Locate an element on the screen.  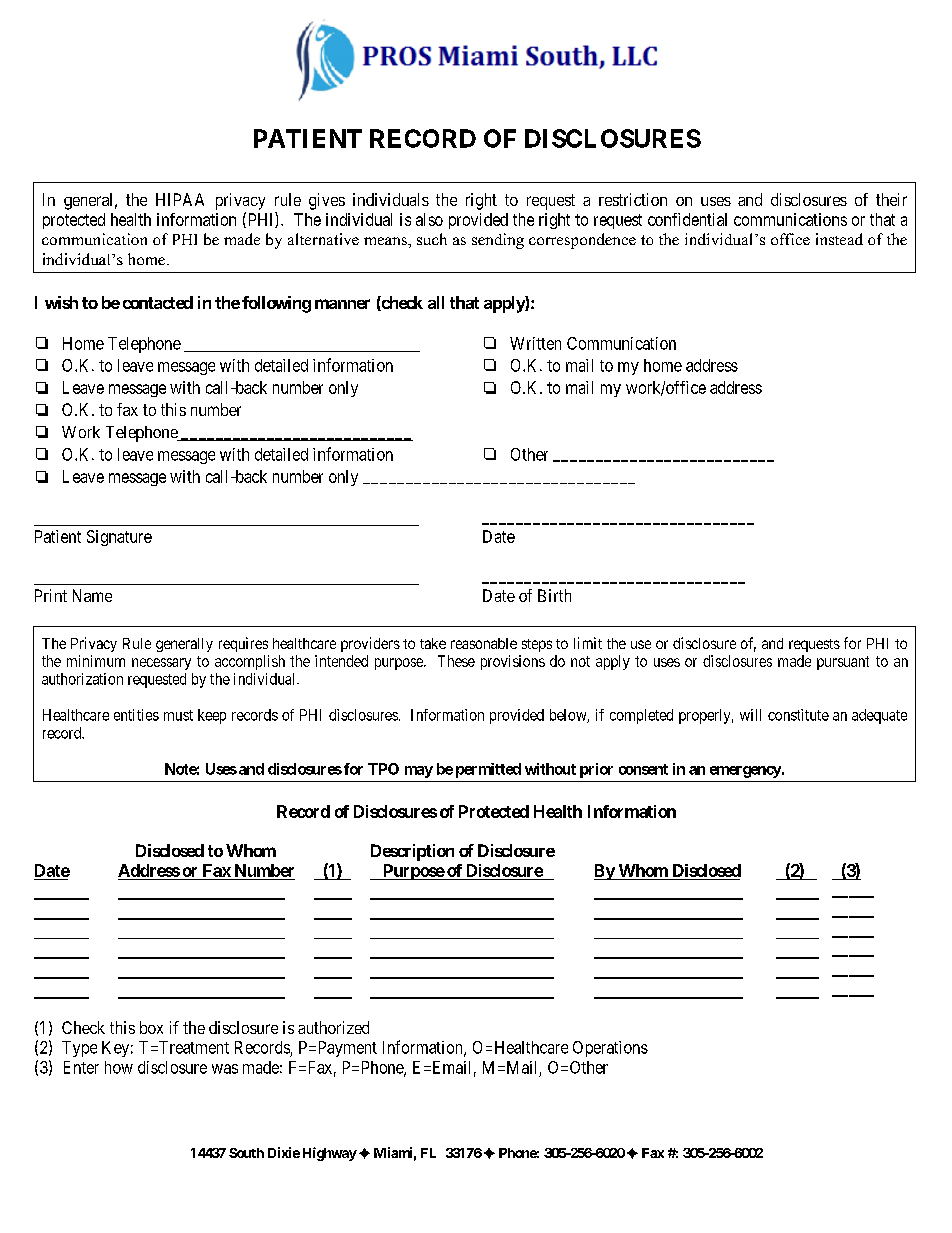
necessary is located at coordinates (161, 664).
